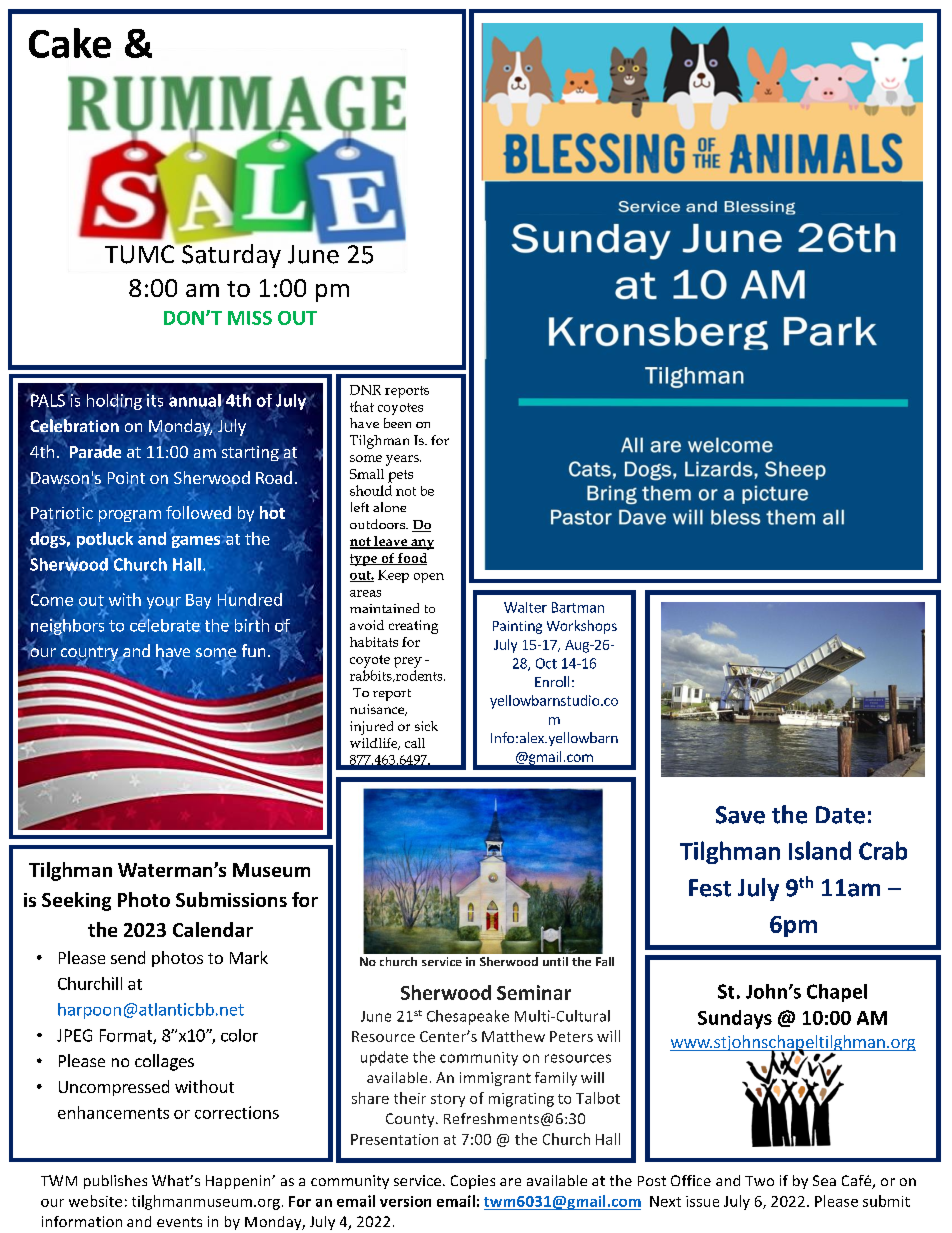 The height and width of the screenshot is (1233, 952). I want to click on publishes, so click(115, 1182).
